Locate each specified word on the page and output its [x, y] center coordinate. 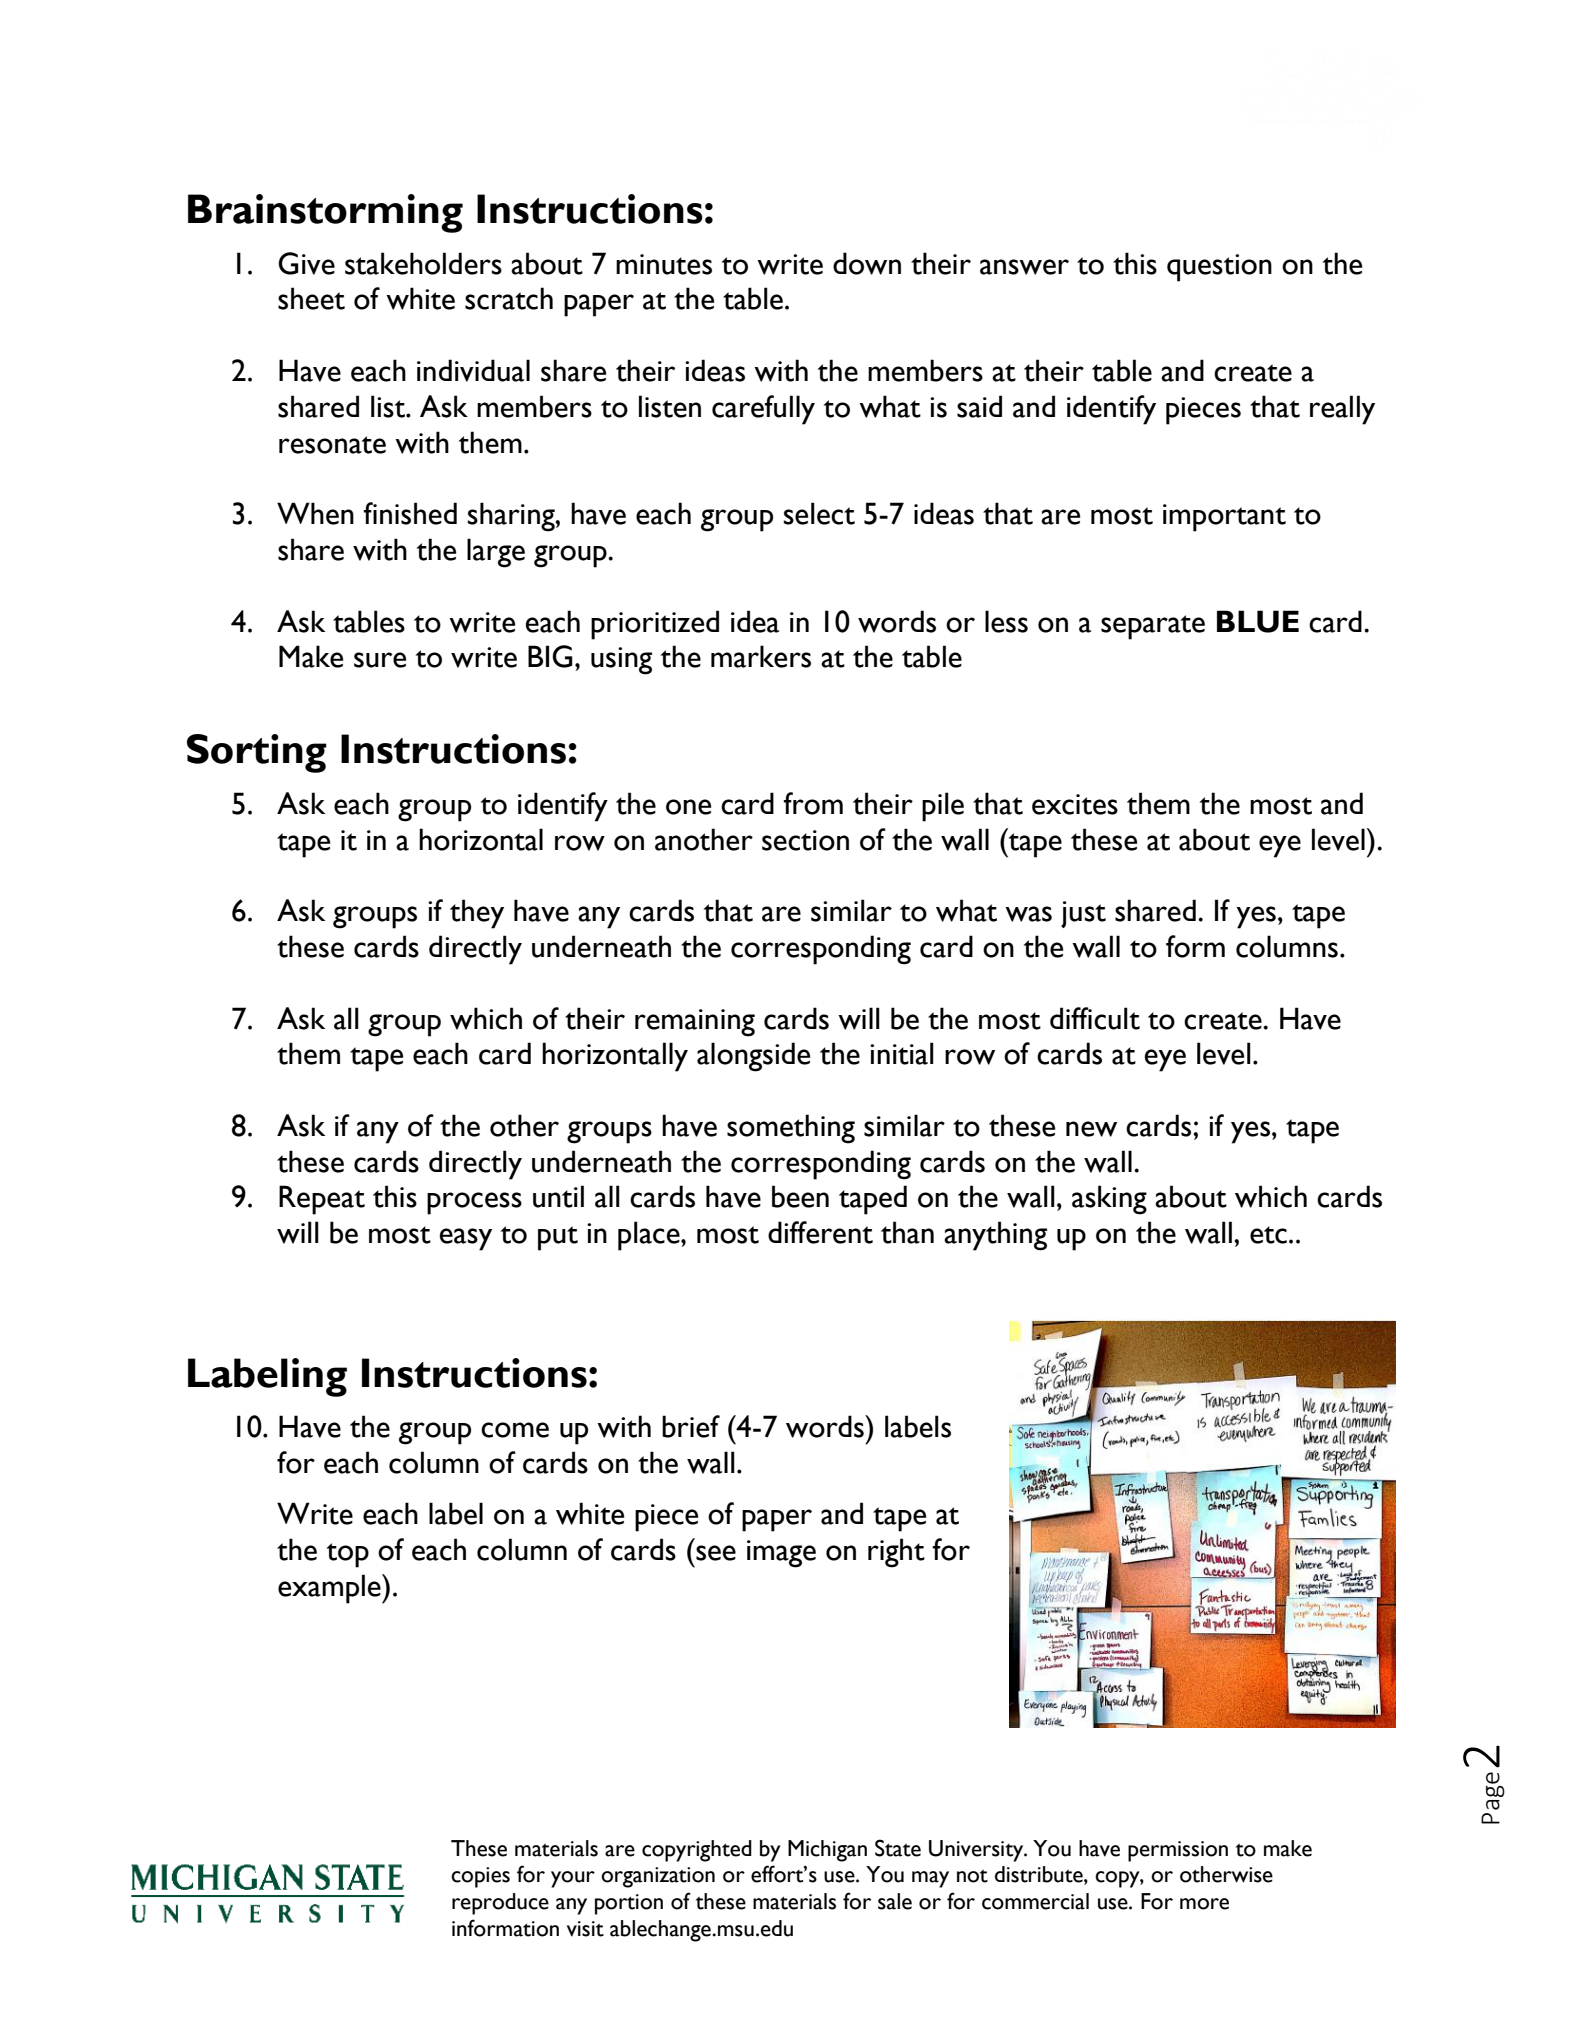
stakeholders [423, 263]
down [867, 263]
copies [480, 1877]
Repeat [322, 1200]
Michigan [827, 1851]
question [1219, 268]
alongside [753, 1057]
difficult [1095, 1018]
